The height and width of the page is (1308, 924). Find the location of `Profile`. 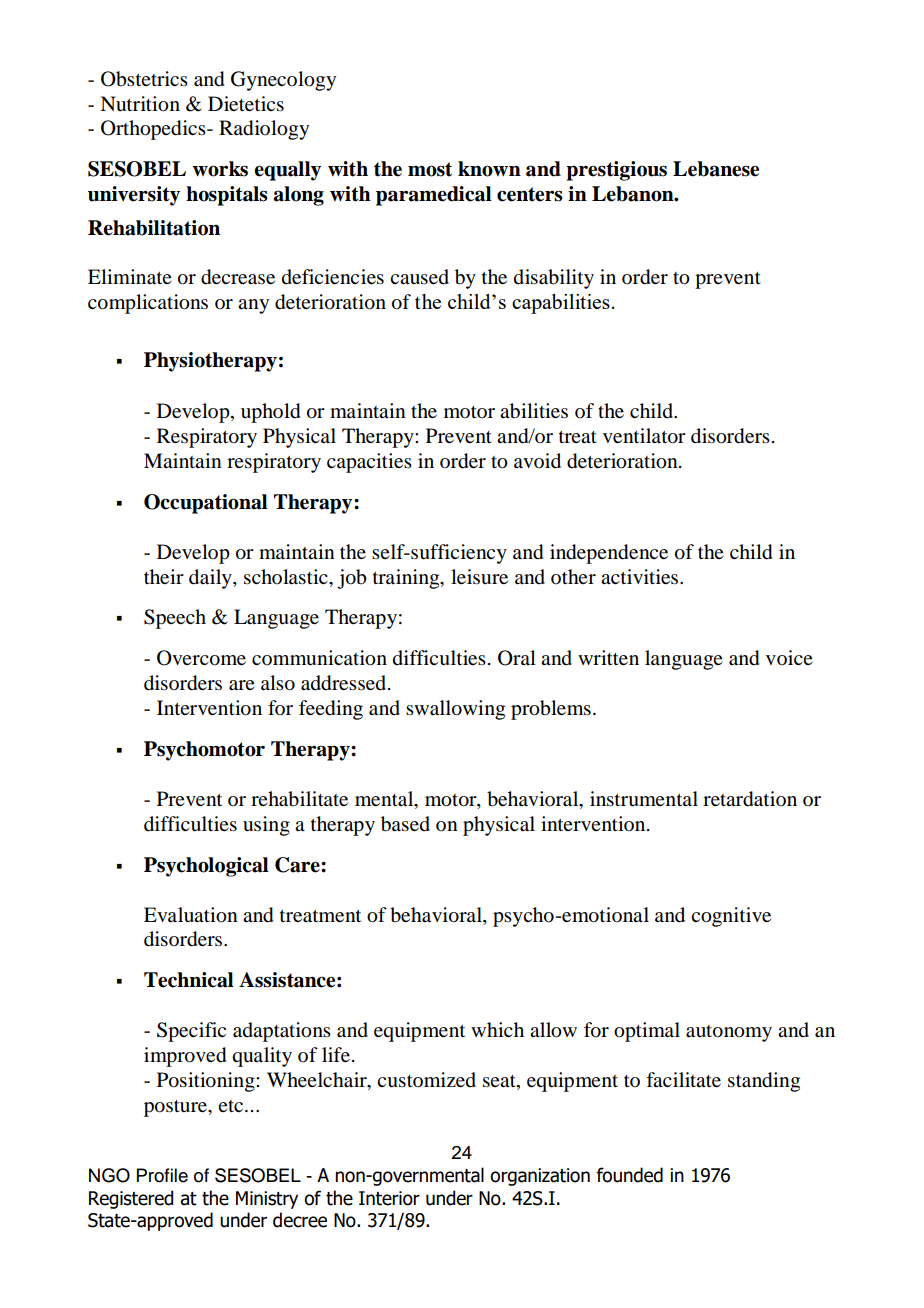

Profile is located at coordinates (162, 1175).
